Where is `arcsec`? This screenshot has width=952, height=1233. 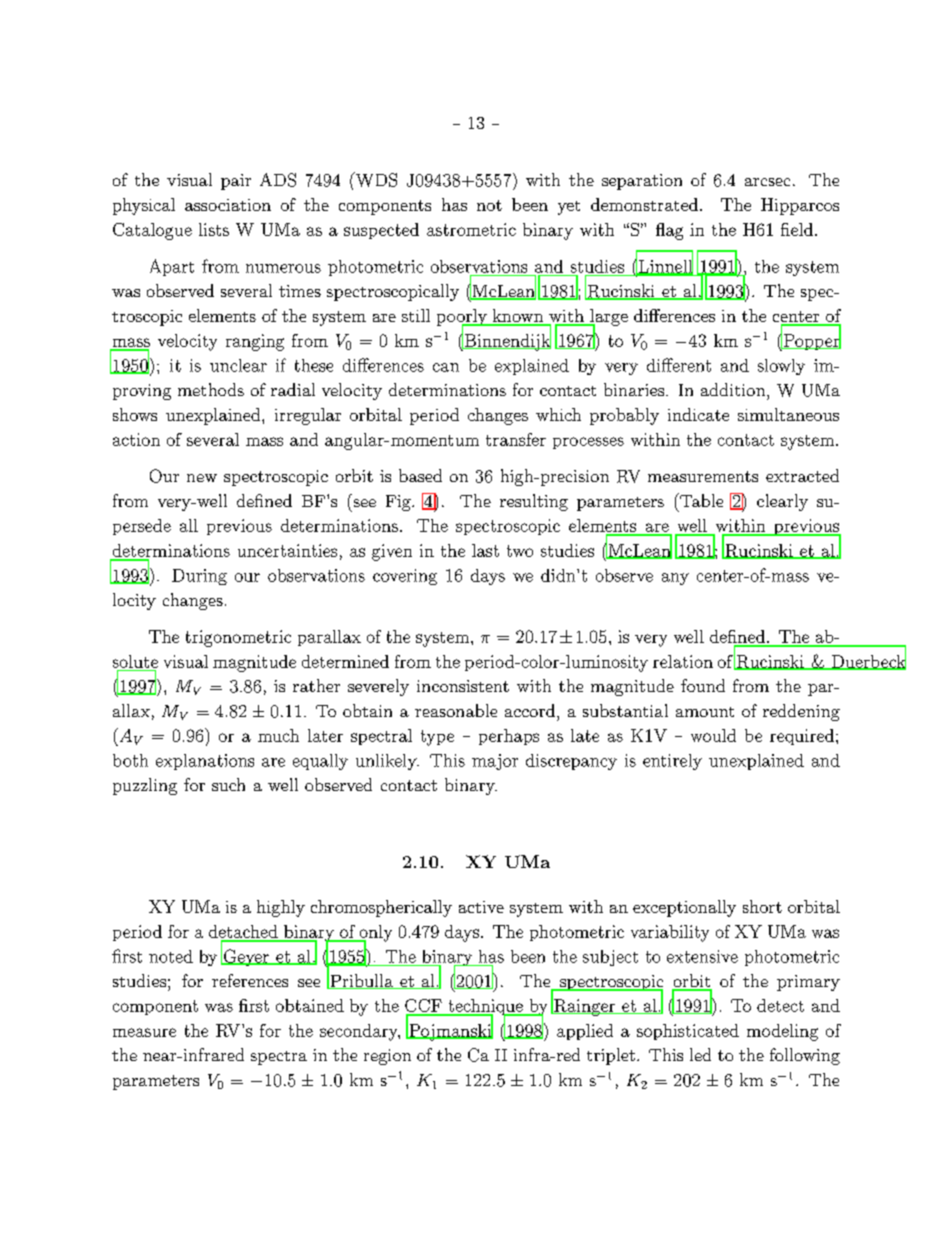
arcsec is located at coordinates (767, 182).
